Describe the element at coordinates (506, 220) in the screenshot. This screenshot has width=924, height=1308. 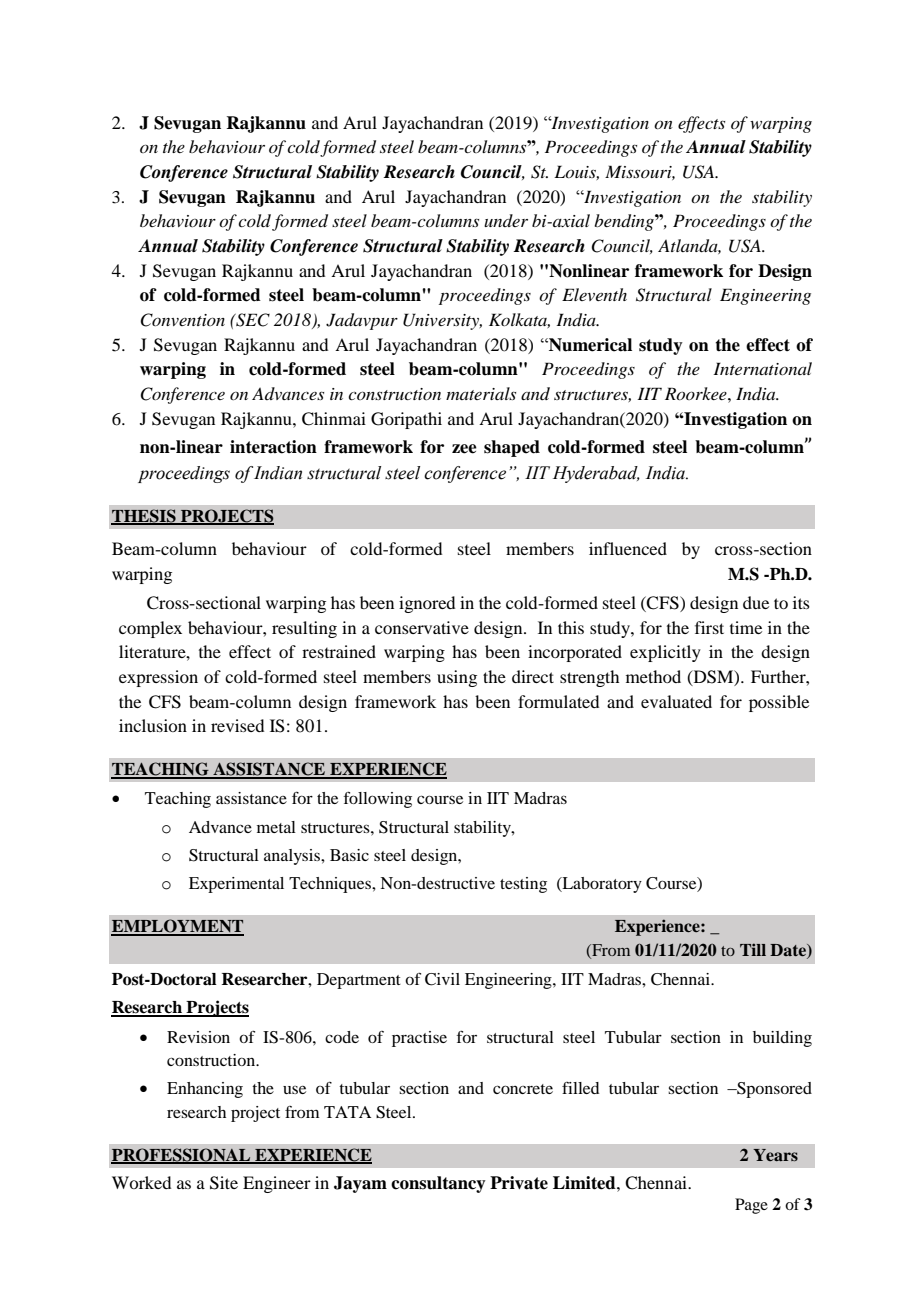
I see `under` at that location.
